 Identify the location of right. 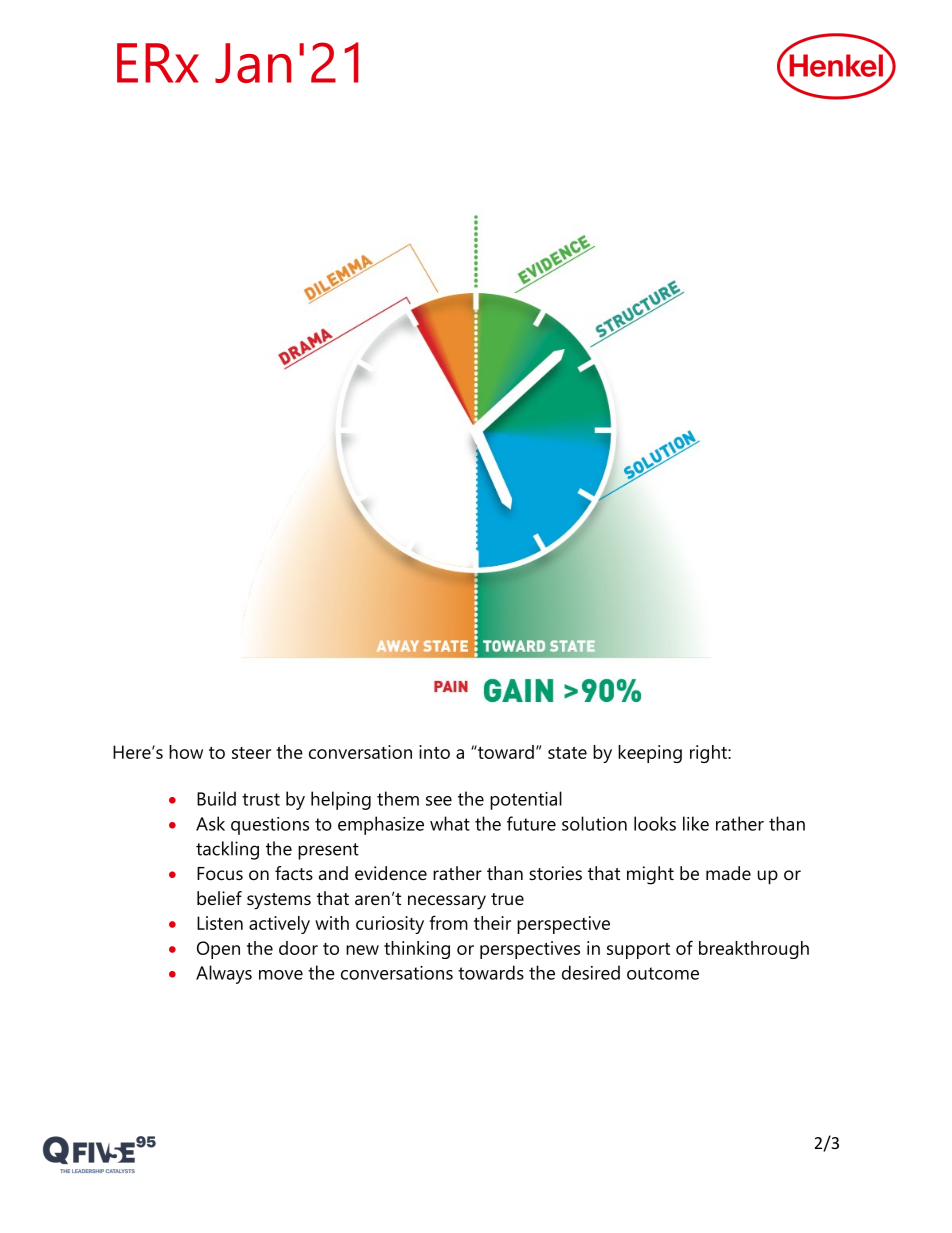
(709, 754).
